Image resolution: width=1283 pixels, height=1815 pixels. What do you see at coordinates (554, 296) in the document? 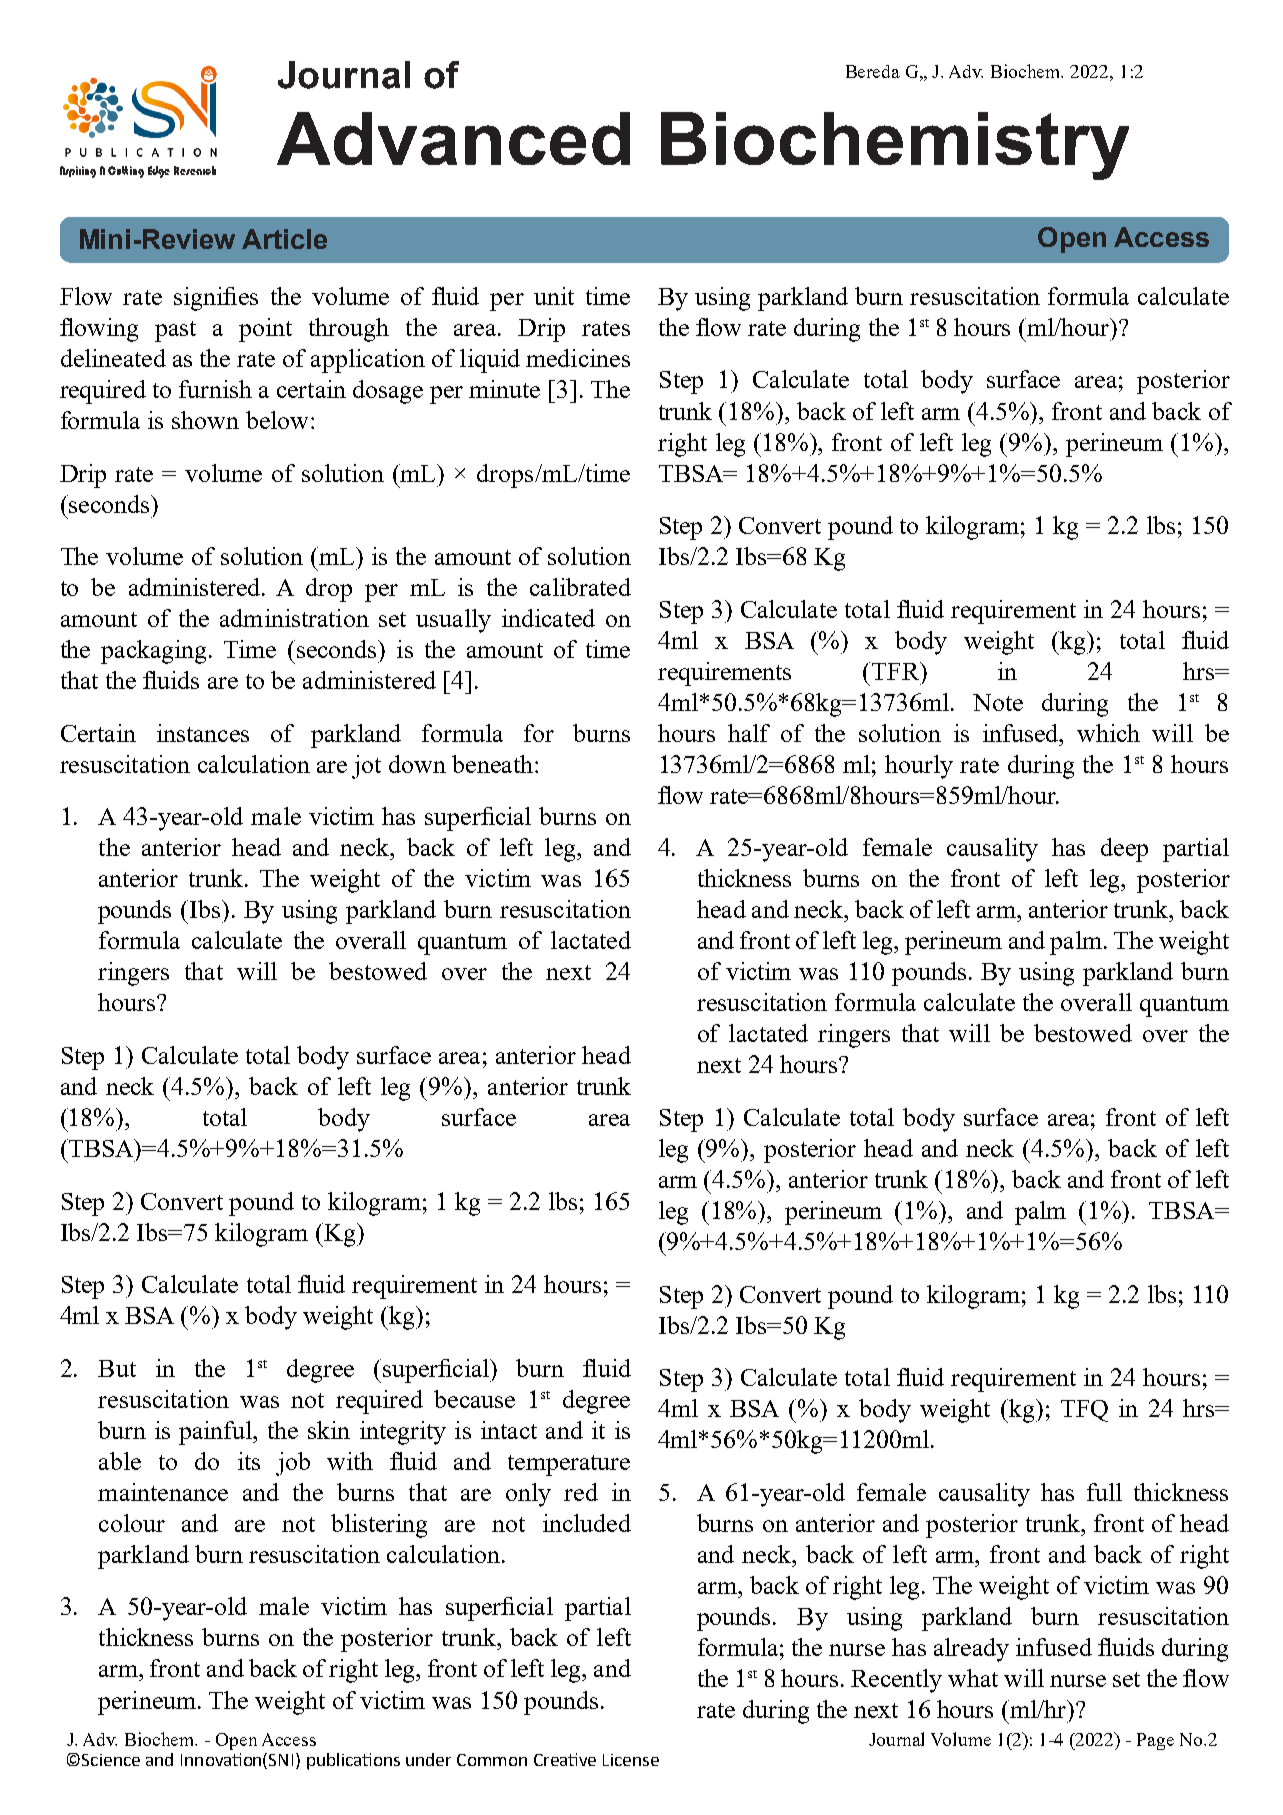
I see `unit` at bounding box center [554, 296].
